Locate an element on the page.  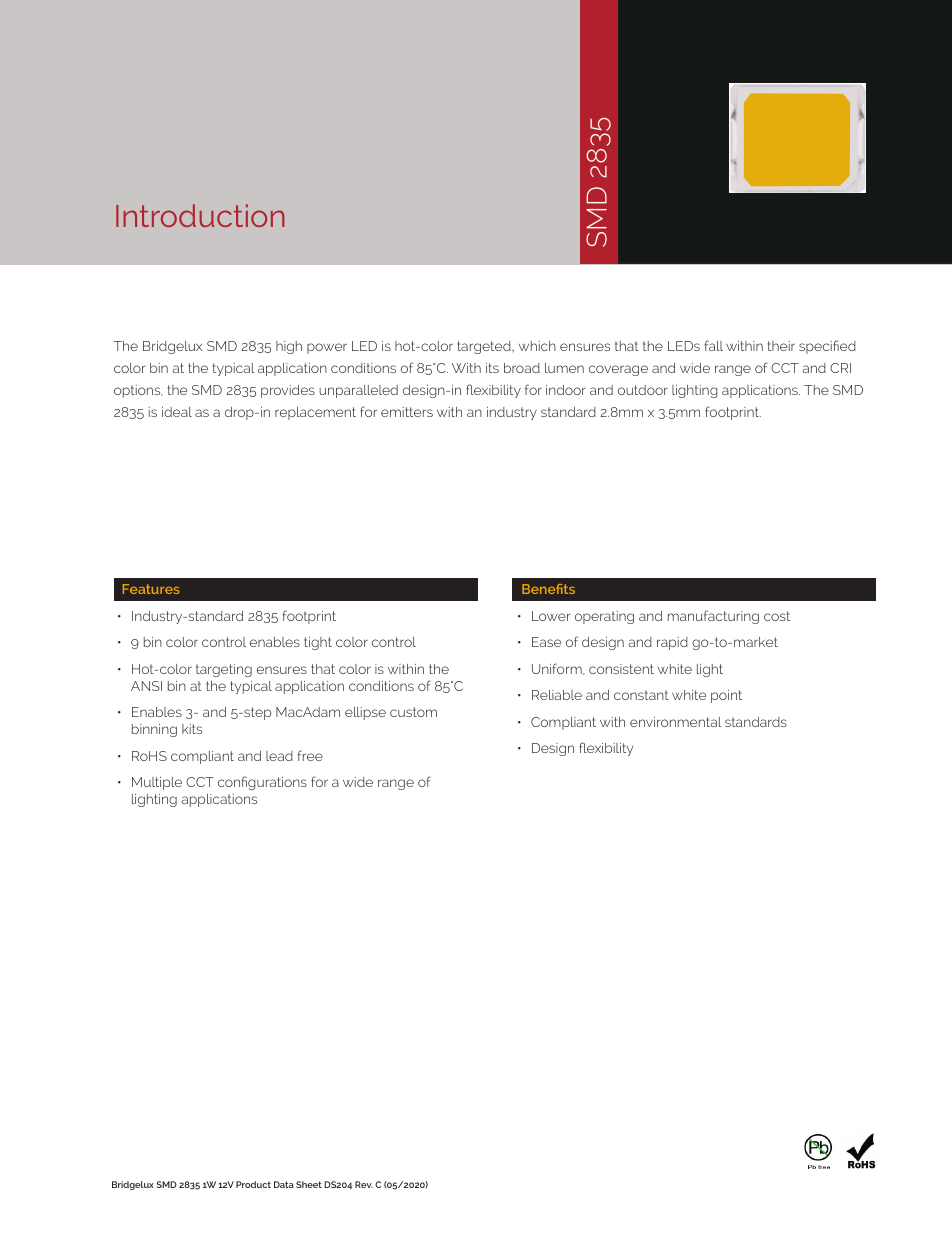
environmental is located at coordinates (675, 722).
